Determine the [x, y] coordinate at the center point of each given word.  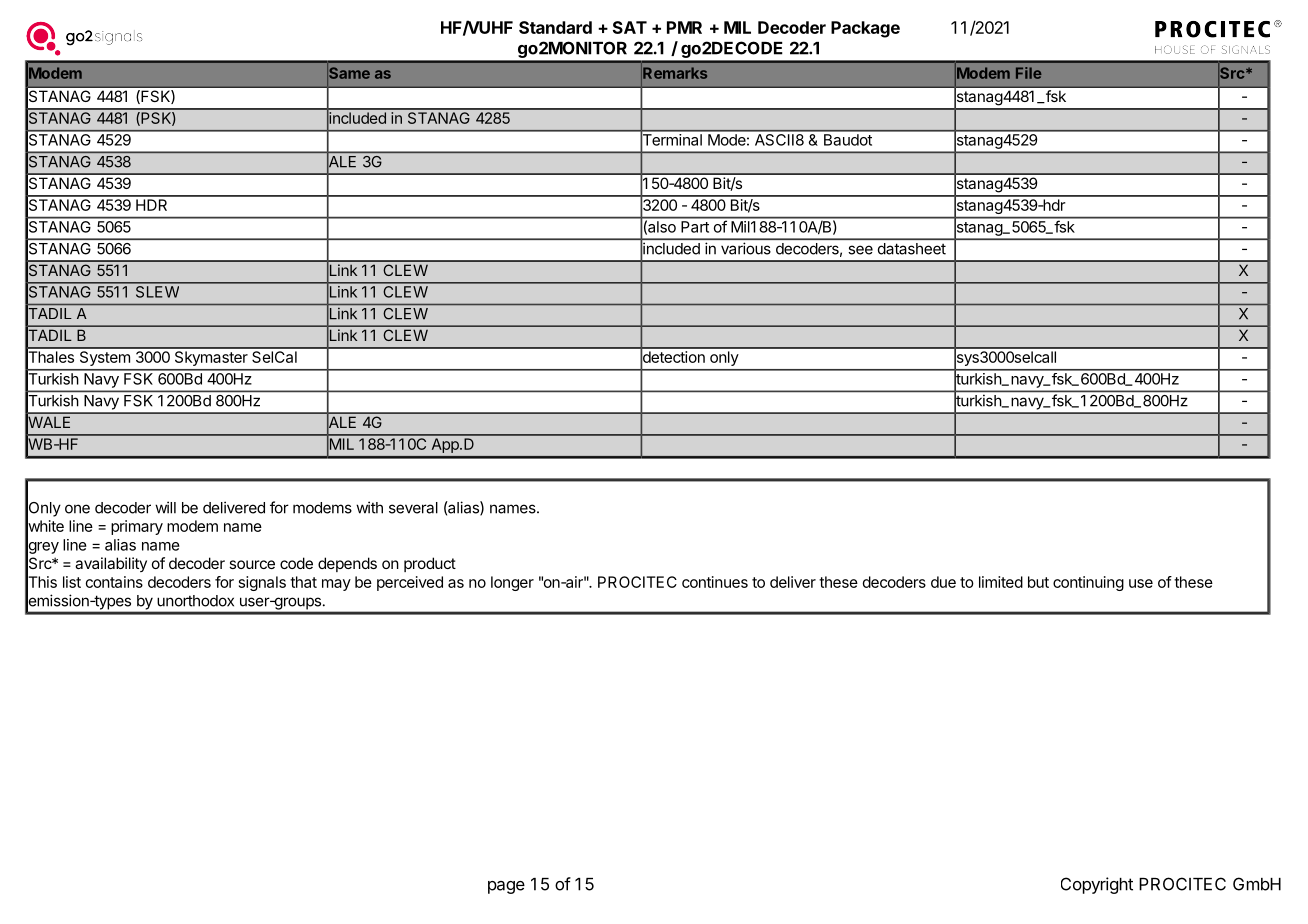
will [165, 507]
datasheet [912, 249]
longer [512, 583]
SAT [630, 27]
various [746, 248]
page [506, 887]
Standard [555, 27]
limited [1001, 582]
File [1029, 73]
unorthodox [195, 601]
